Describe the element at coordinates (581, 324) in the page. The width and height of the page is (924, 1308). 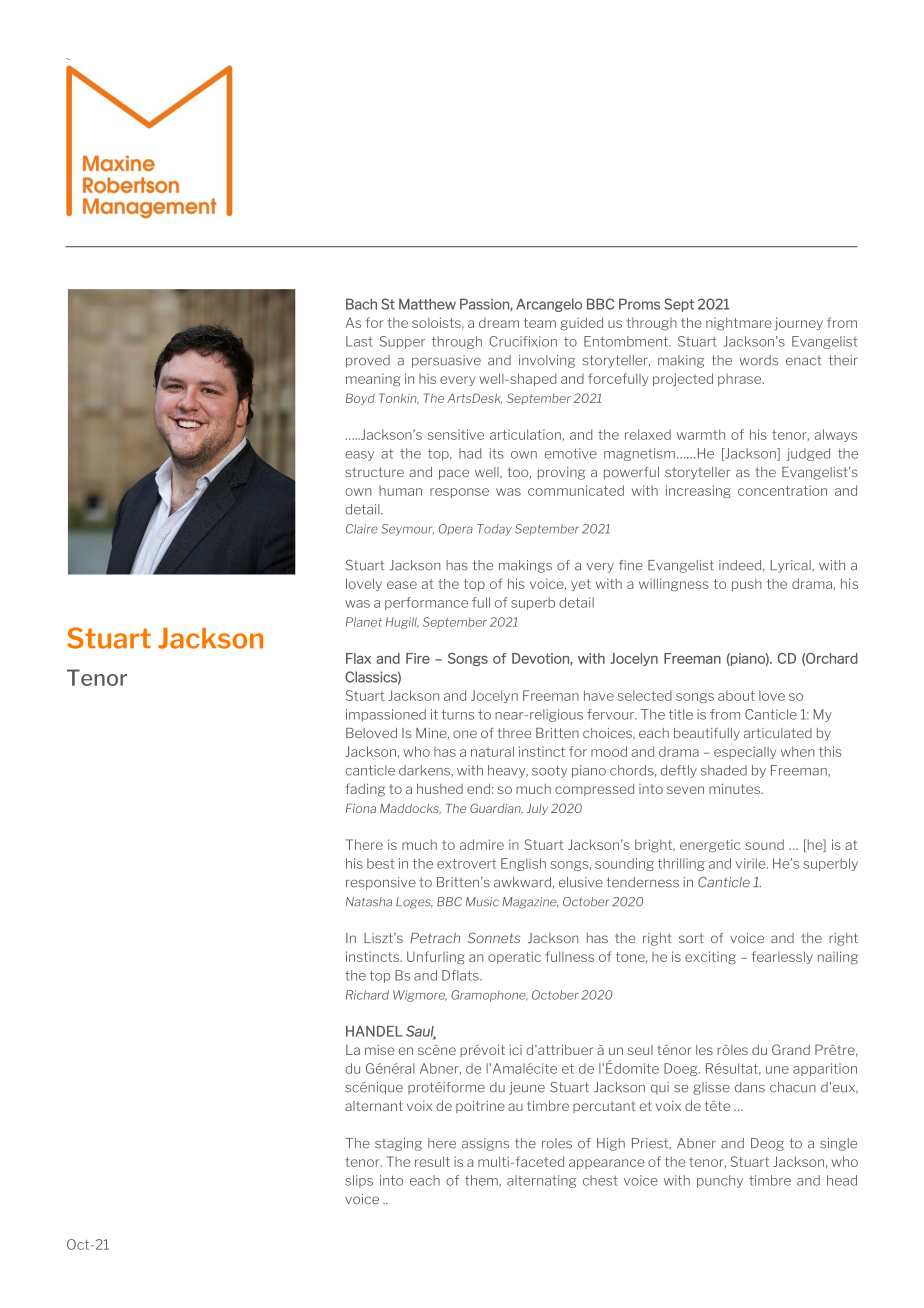
I see `guided` at that location.
